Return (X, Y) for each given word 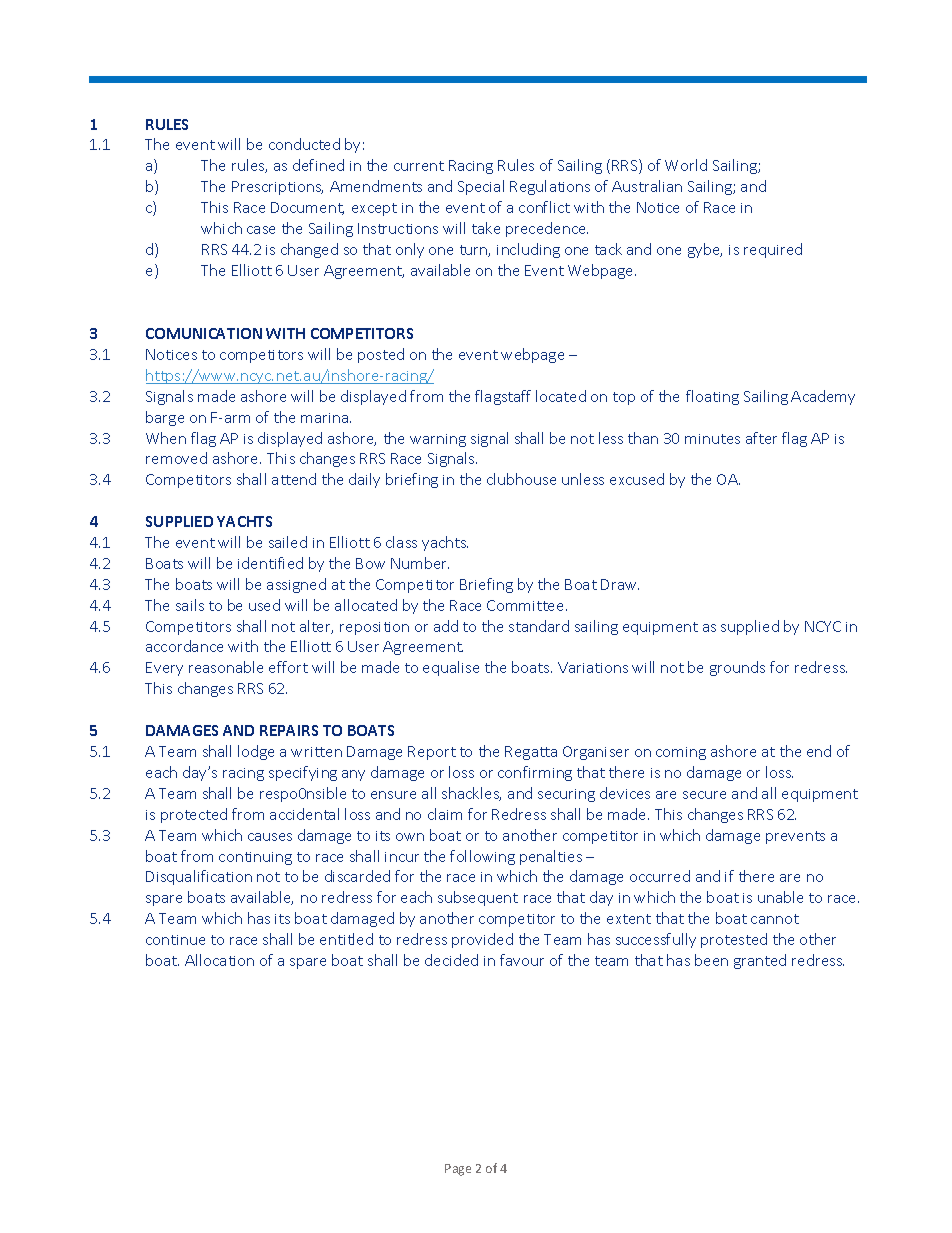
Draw (620, 584)
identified (270, 563)
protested (734, 940)
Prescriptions (277, 188)
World (686, 165)
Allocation (219, 960)
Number (420, 563)
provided (482, 940)
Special (481, 187)
